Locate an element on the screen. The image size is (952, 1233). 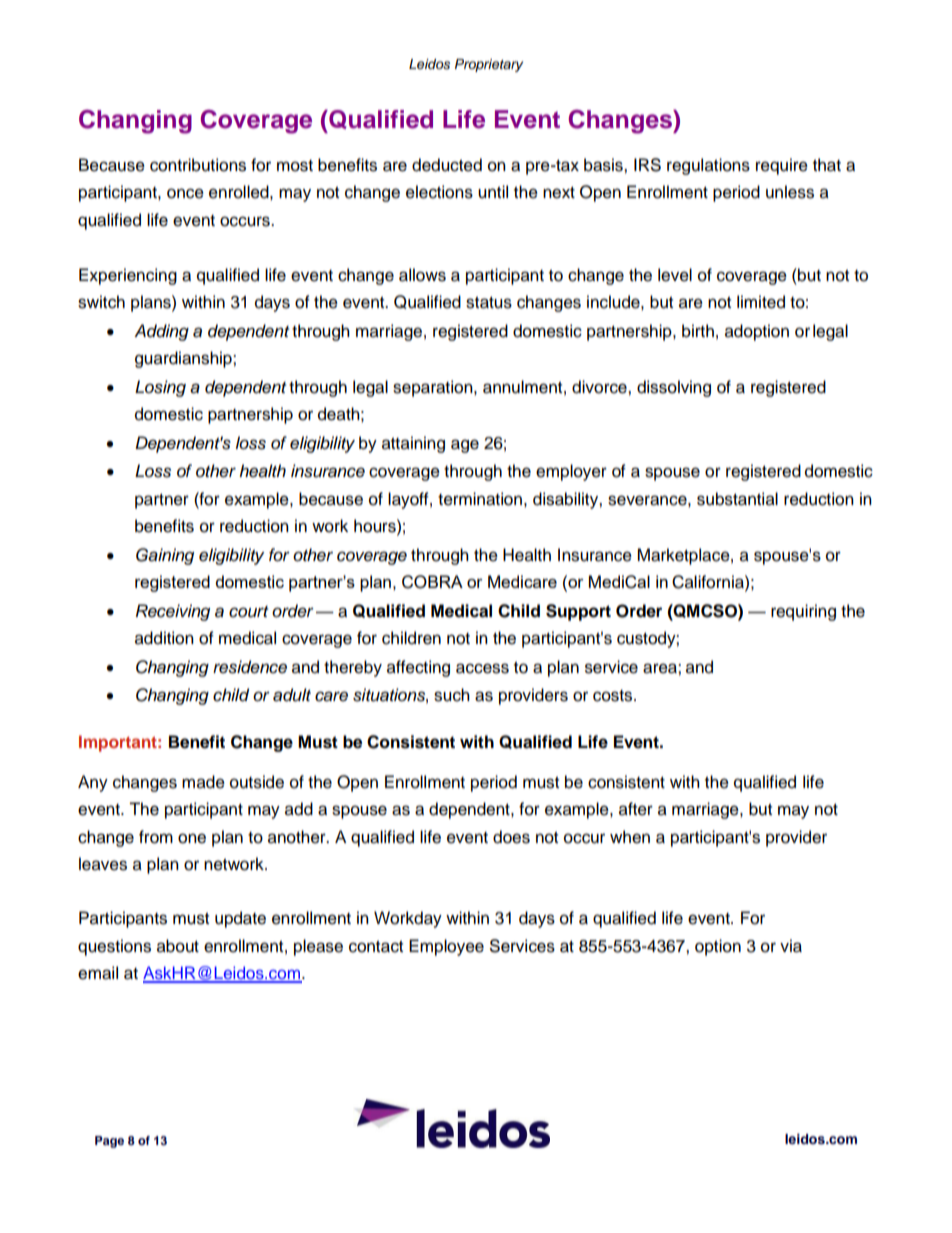
does is located at coordinates (511, 837).
